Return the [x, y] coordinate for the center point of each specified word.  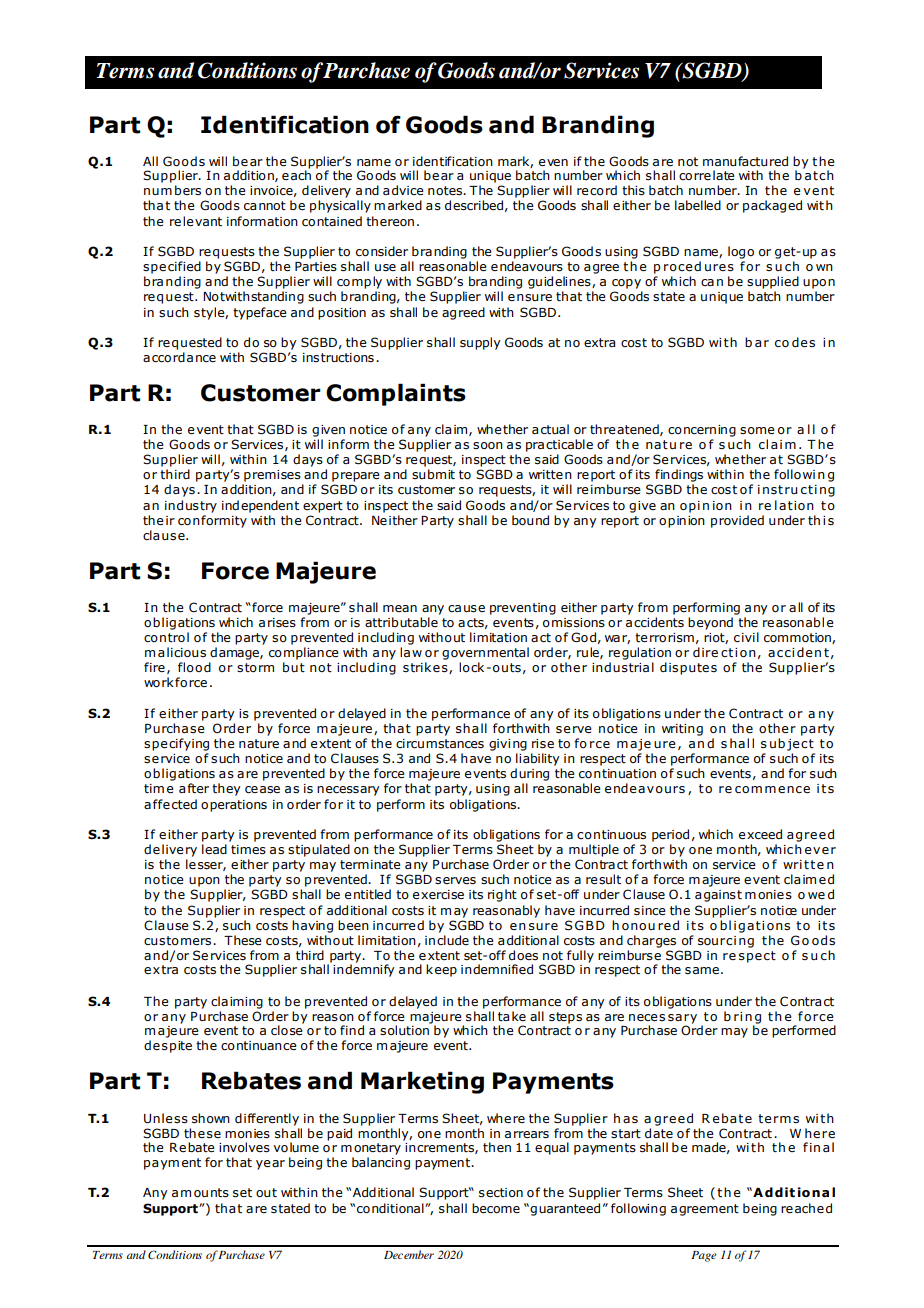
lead [214, 849]
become [496, 1208]
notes [446, 190]
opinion [682, 522]
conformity [212, 521]
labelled [698, 205]
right [502, 895]
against [718, 896]
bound [530, 520]
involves [244, 1147]
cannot [265, 205]
